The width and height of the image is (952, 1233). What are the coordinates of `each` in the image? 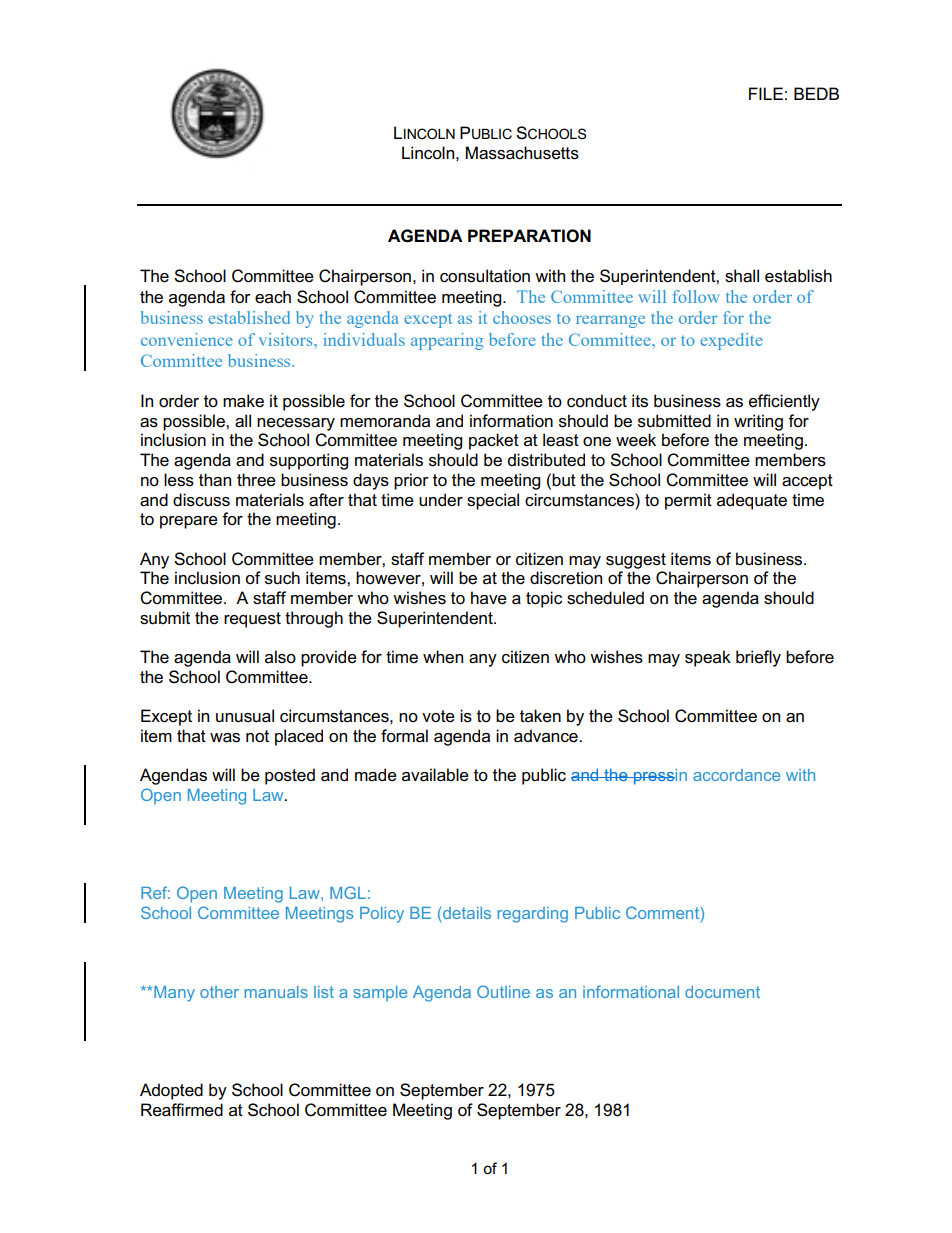 It's located at (273, 297).
